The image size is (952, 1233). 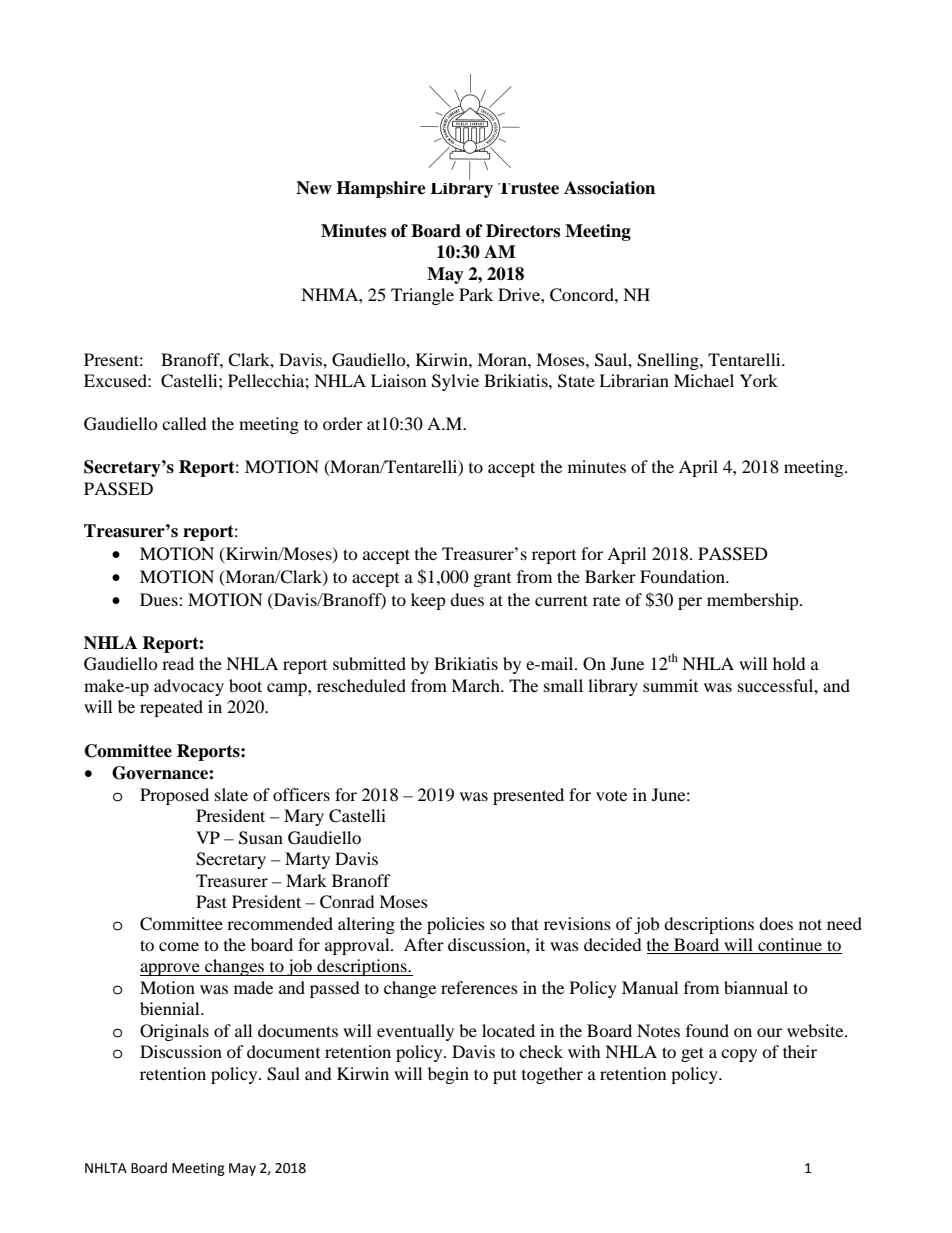 I want to click on Originals, so click(x=174, y=1032).
